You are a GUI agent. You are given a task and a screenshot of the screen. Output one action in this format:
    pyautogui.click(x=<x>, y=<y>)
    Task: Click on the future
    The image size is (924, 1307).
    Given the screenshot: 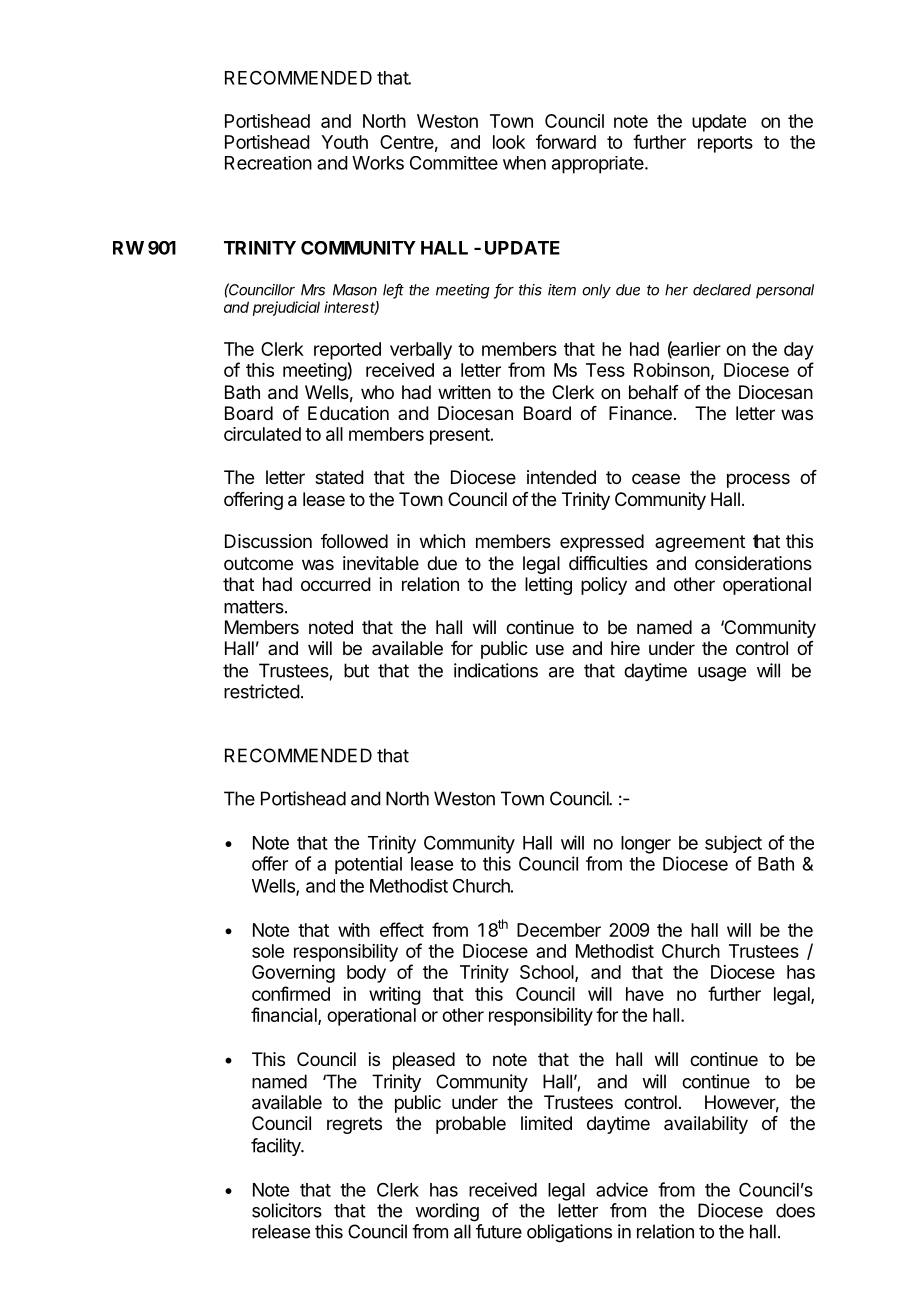 What is the action you would take?
    pyautogui.click(x=499, y=1231)
